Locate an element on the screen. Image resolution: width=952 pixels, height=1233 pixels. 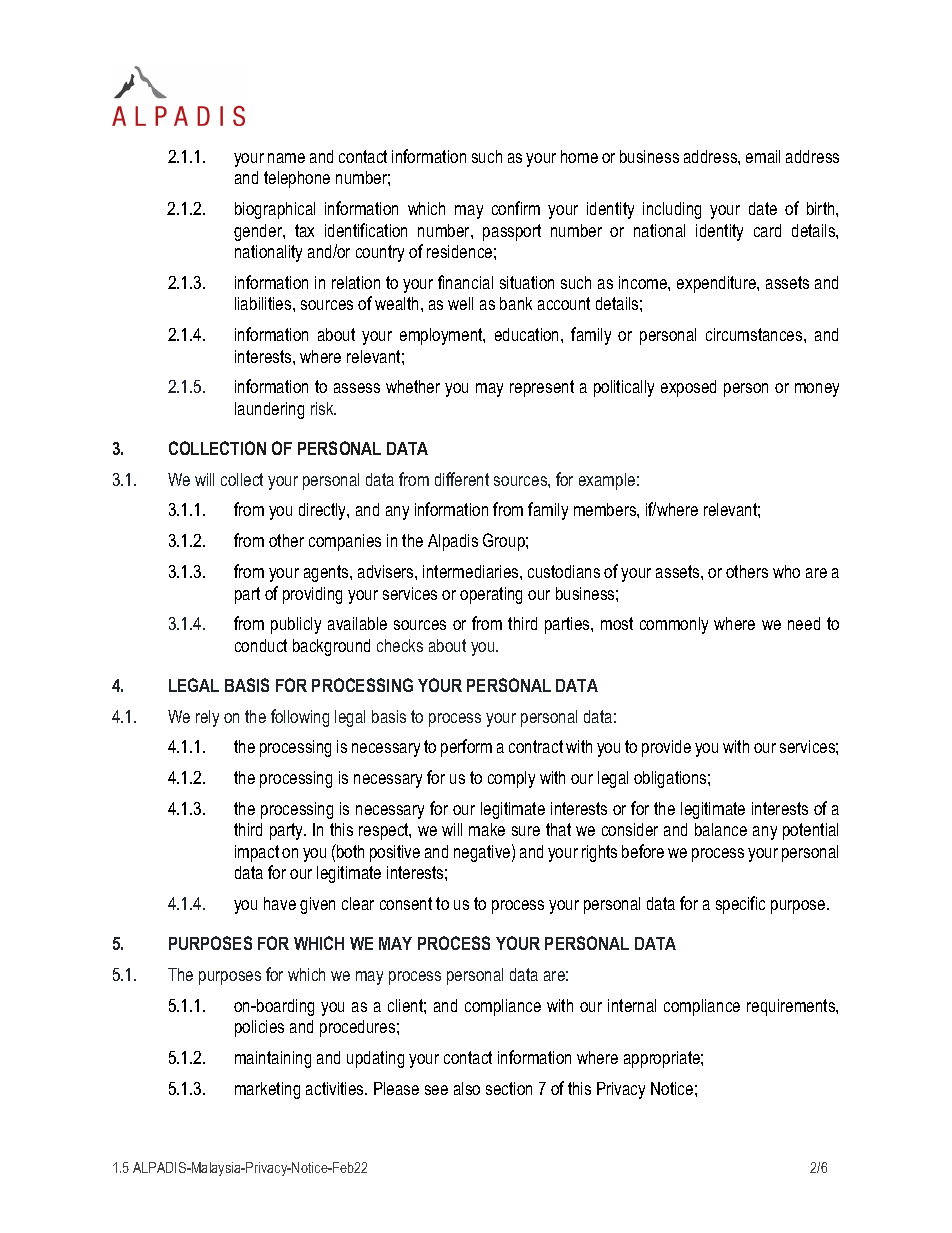
telephone is located at coordinates (297, 179).
